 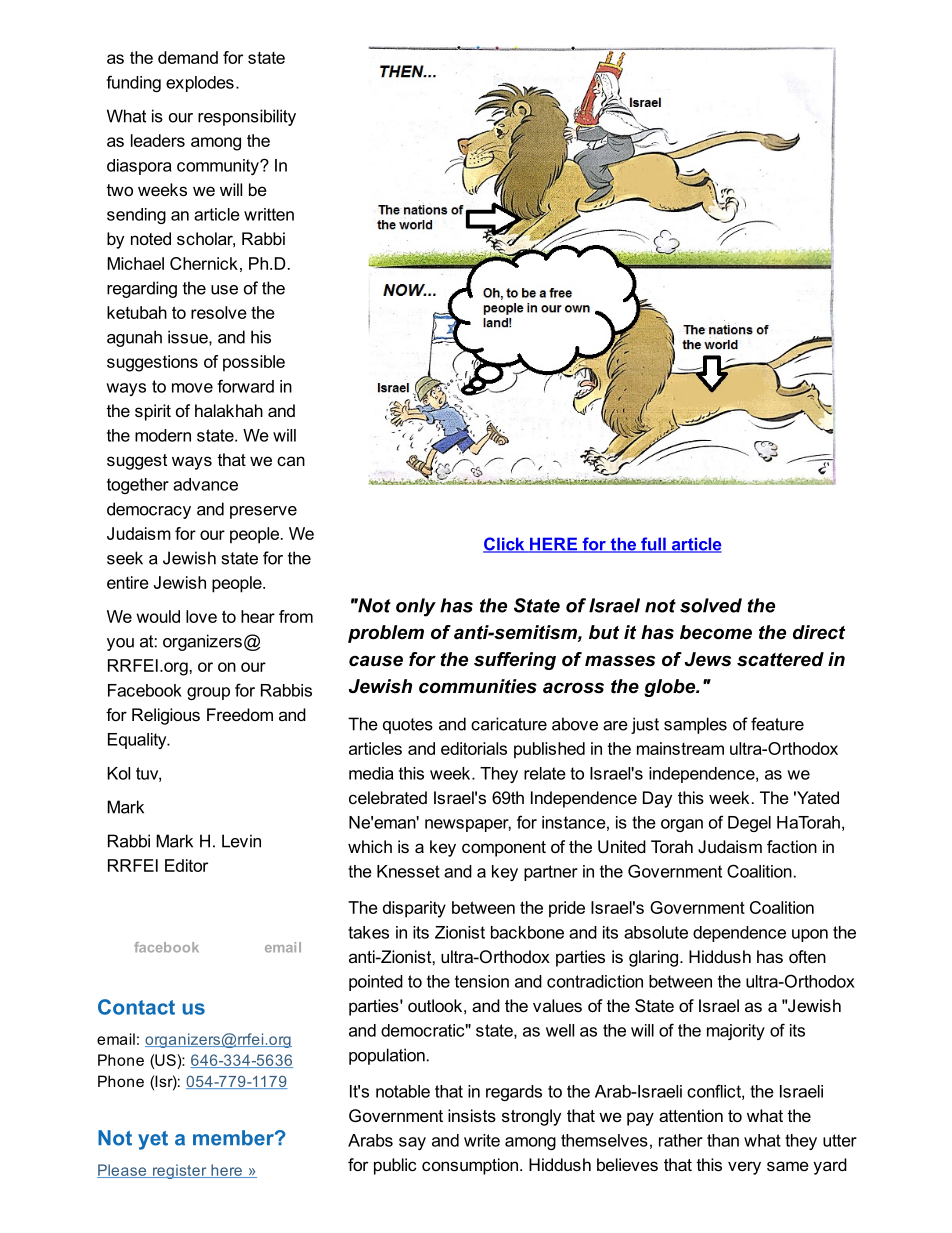 What do you see at coordinates (269, 214) in the screenshot?
I see `written` at bounding box center [269, 214].
